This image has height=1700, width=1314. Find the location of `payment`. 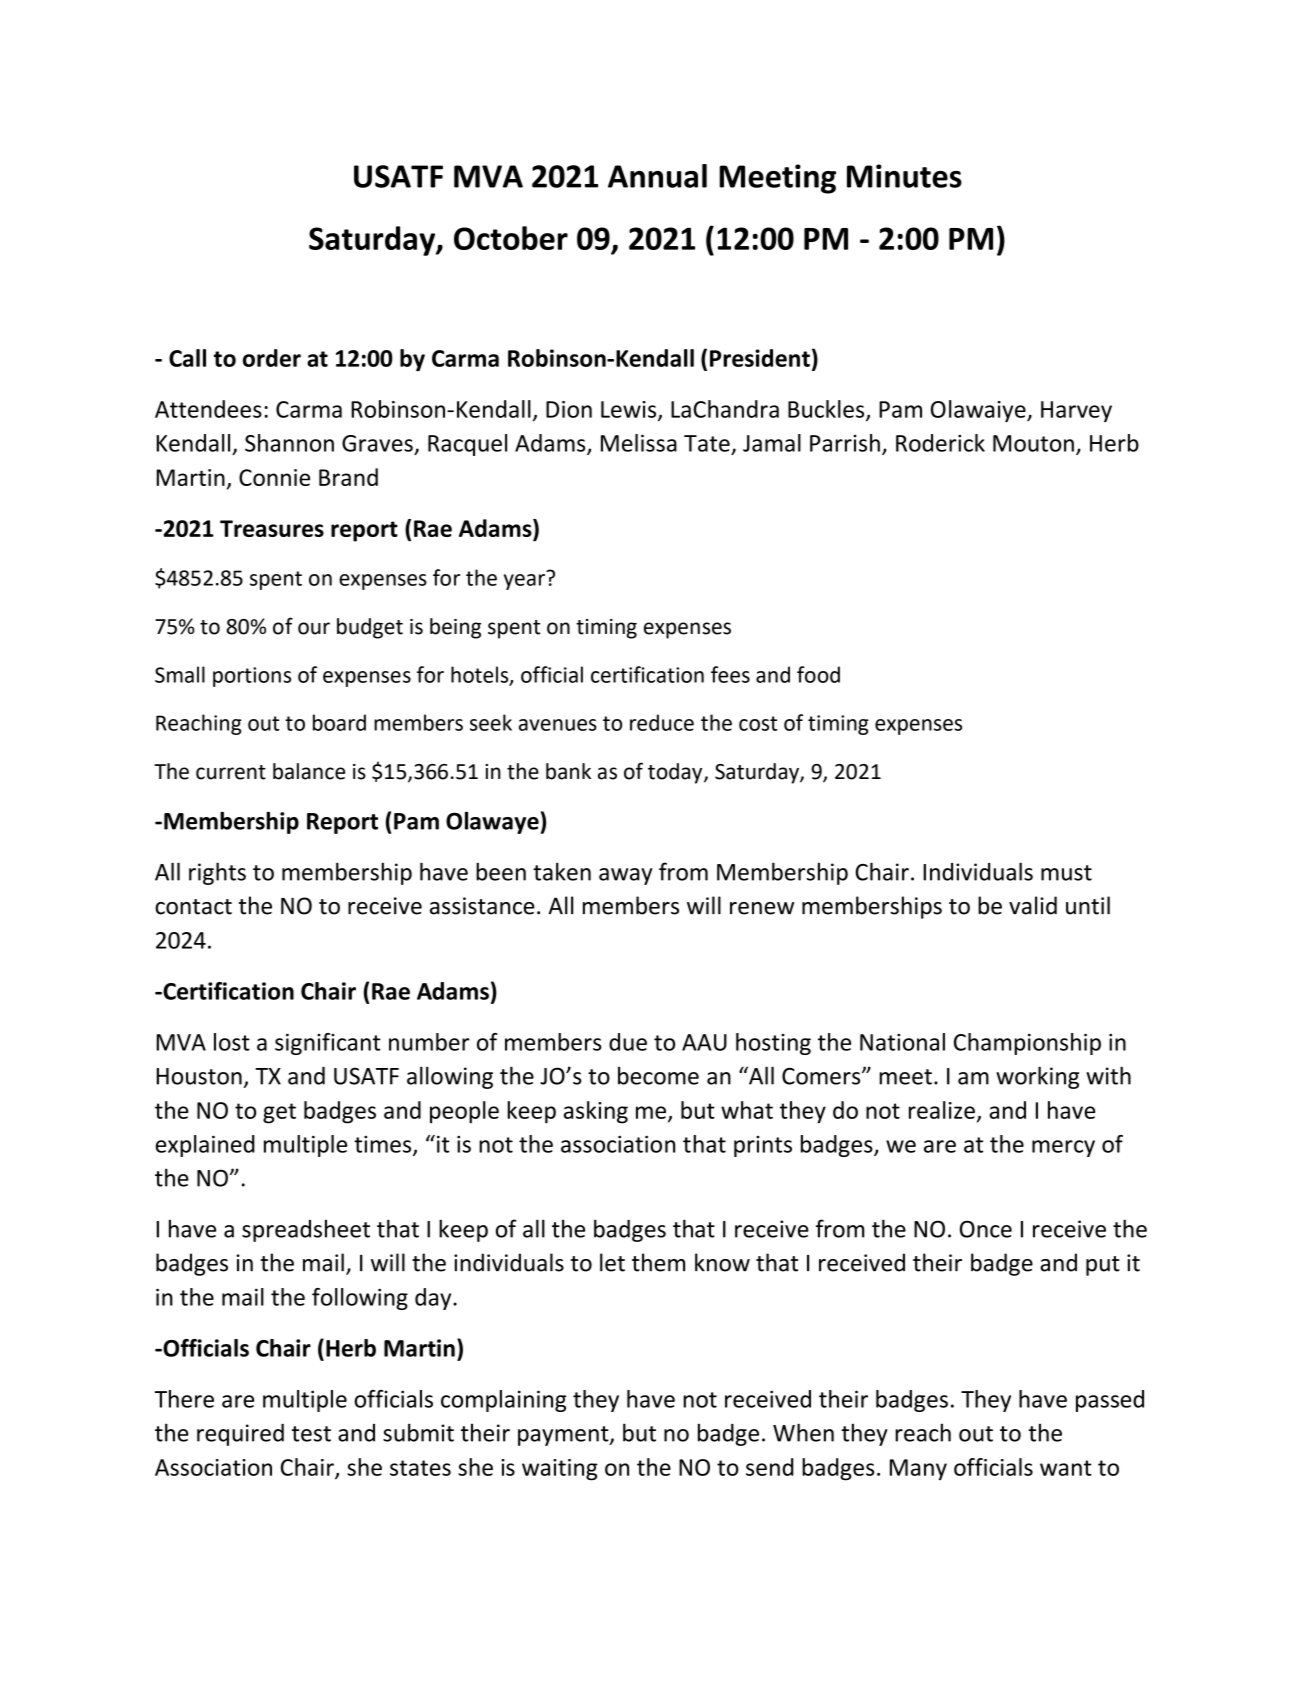

payment is located at coordinates (564, 1436).
